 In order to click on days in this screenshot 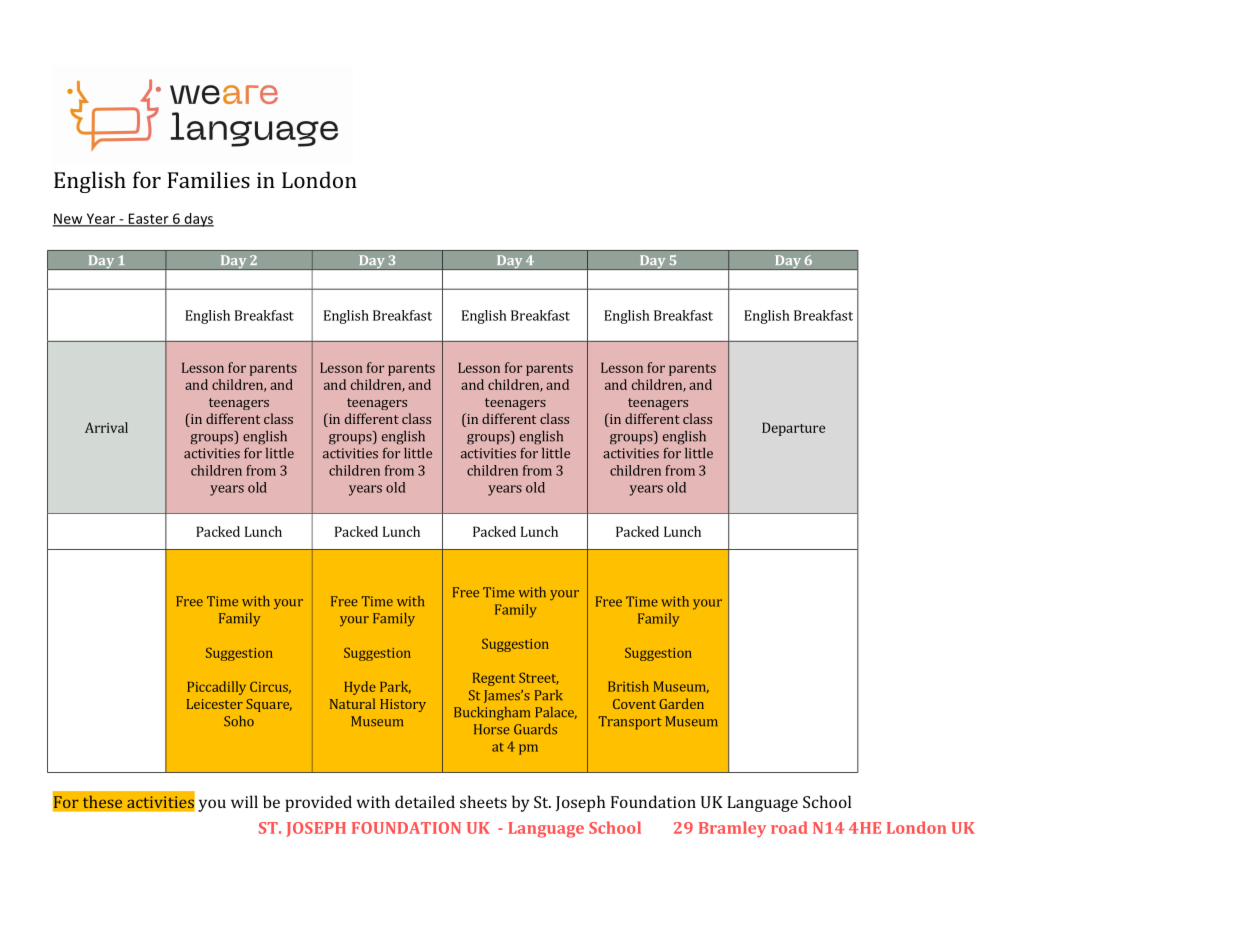, I will do `click(198, 220)`.
